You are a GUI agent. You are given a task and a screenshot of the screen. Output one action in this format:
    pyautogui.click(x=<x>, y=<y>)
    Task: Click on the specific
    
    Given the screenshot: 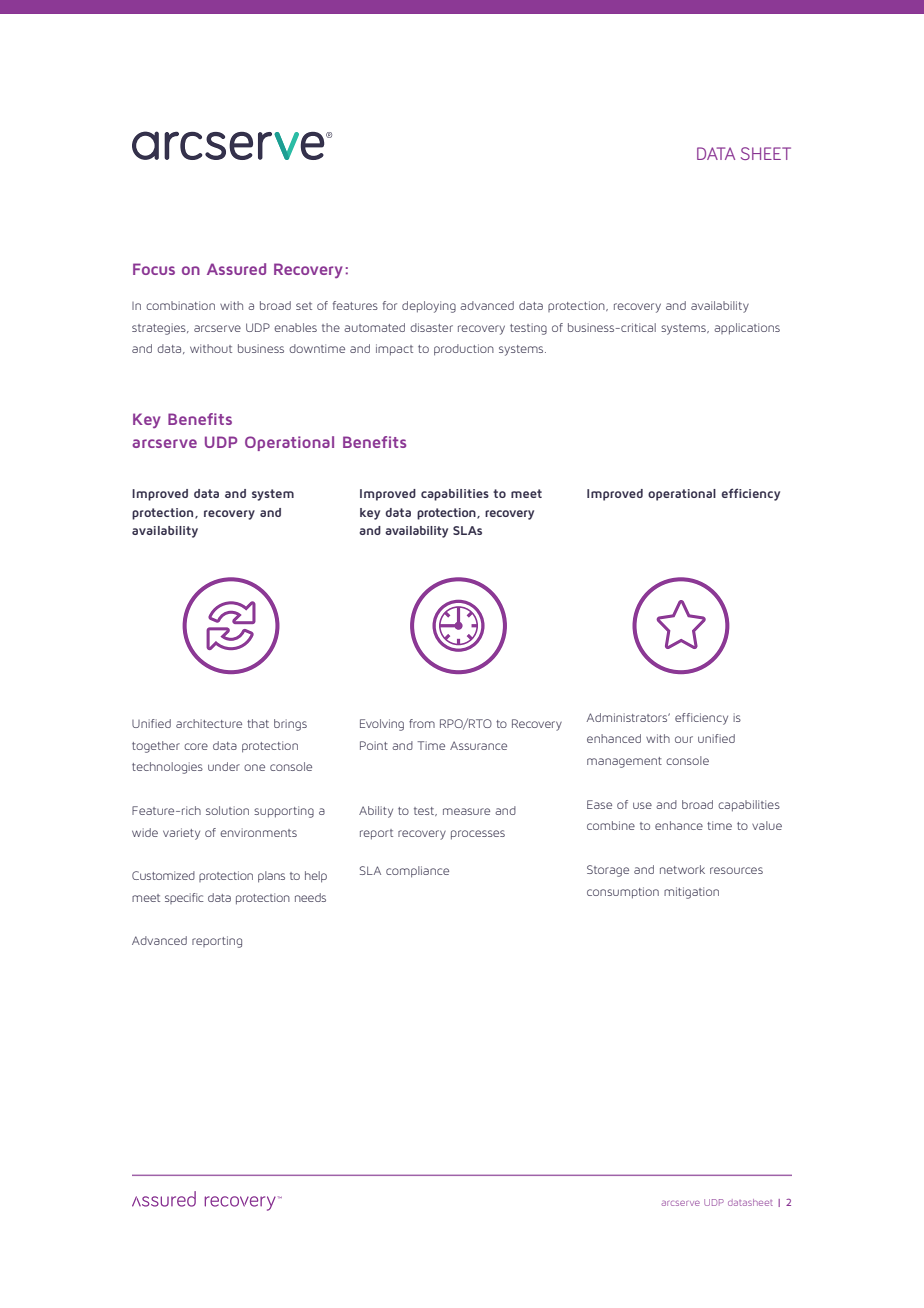 What is the action you would take?
    pyautogui.click(x=184, y=898)
